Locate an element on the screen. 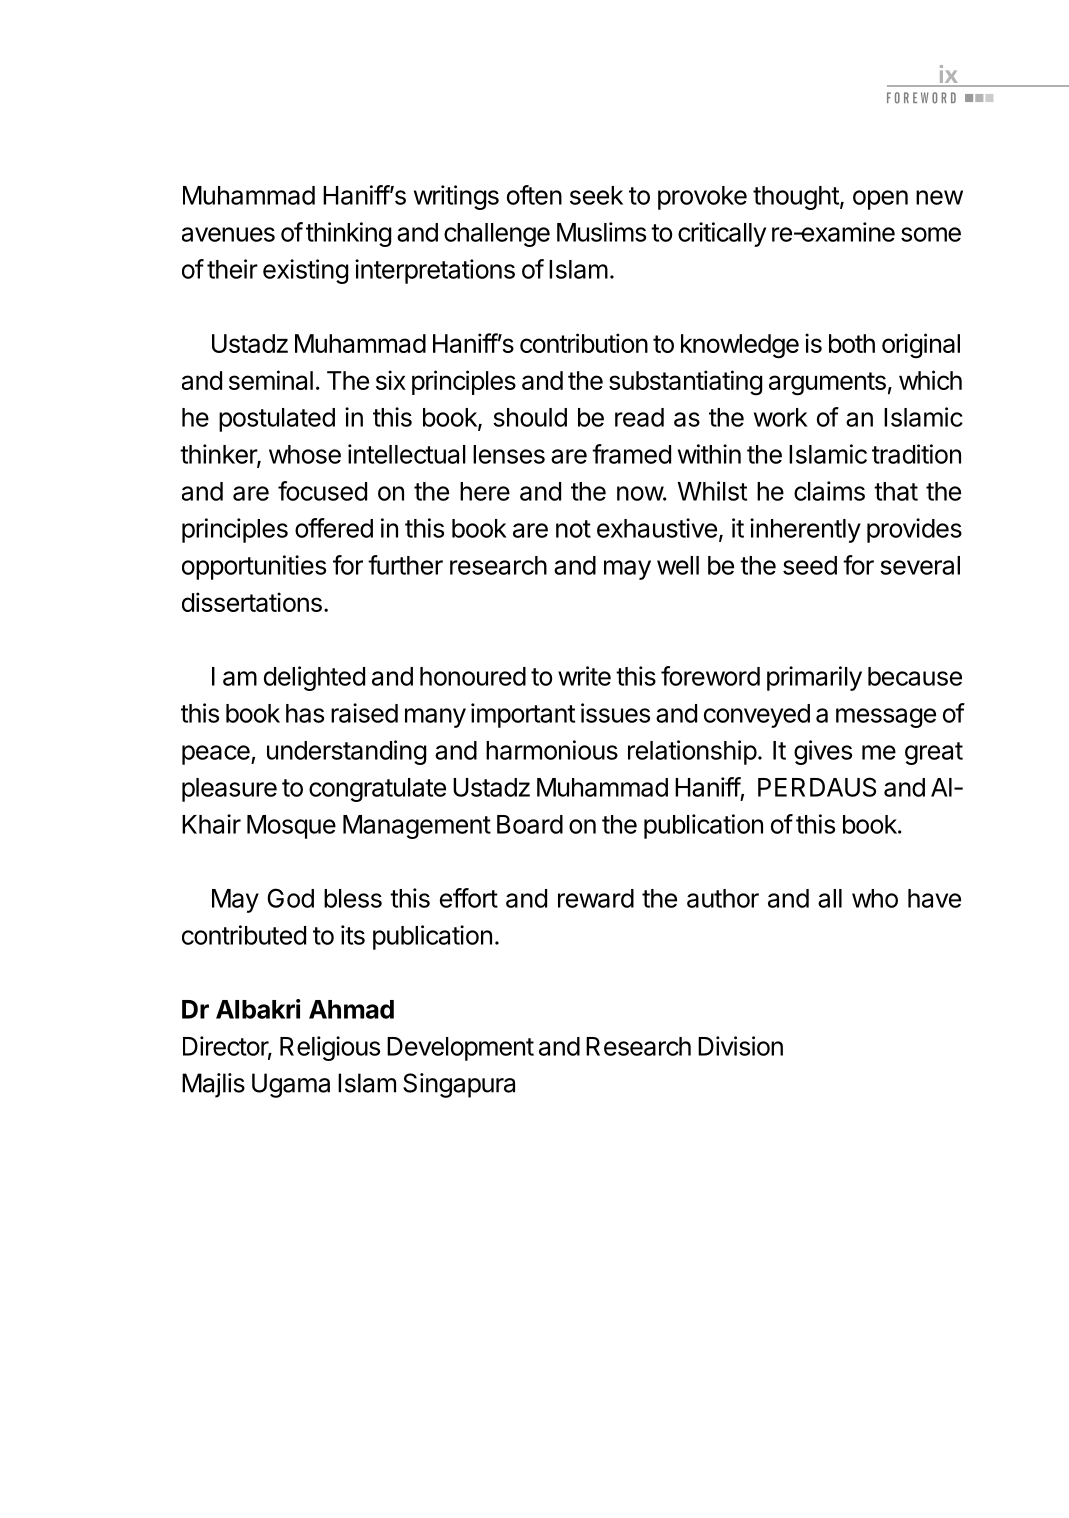 The image size is (1069, 1518). understanding is located at coordinates (346, 752).
